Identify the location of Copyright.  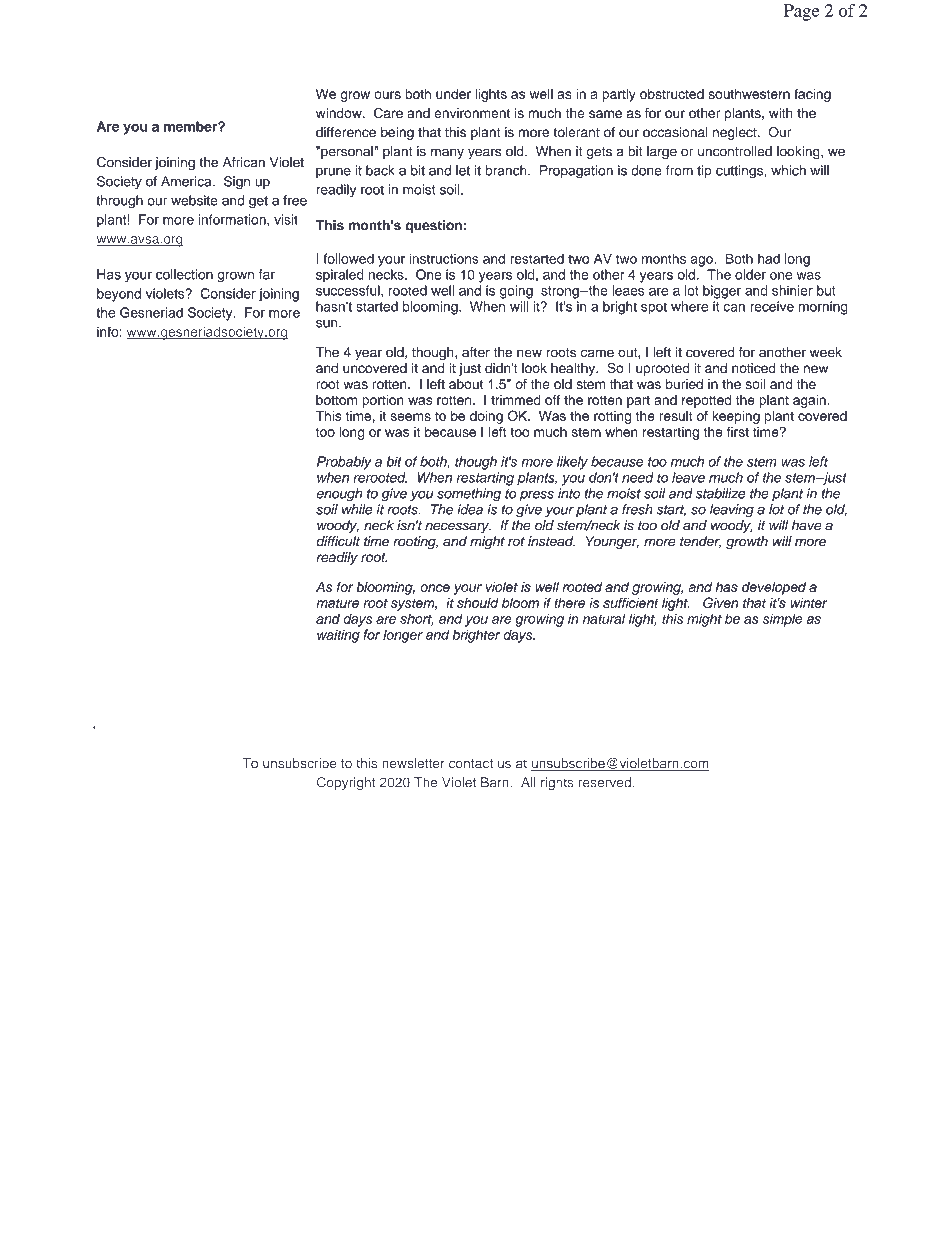
(346, 783).
